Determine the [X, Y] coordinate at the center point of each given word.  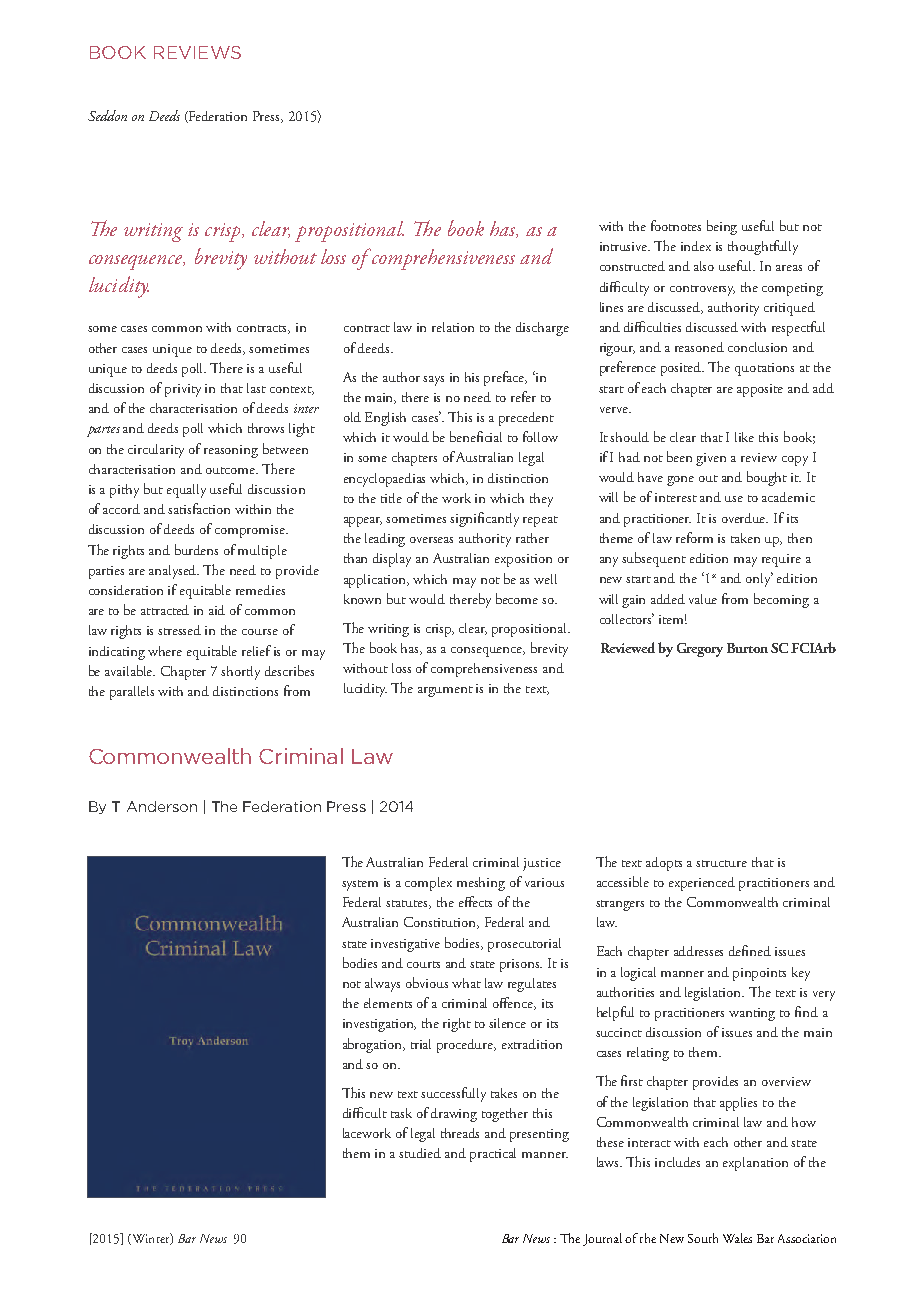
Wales [737, 1238]
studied [420, 1153]
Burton [747, 648]
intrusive [625, 246]
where [165, 651]
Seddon [107, 115]
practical [493, 1155]
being [722, 227]
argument [445, 691]
